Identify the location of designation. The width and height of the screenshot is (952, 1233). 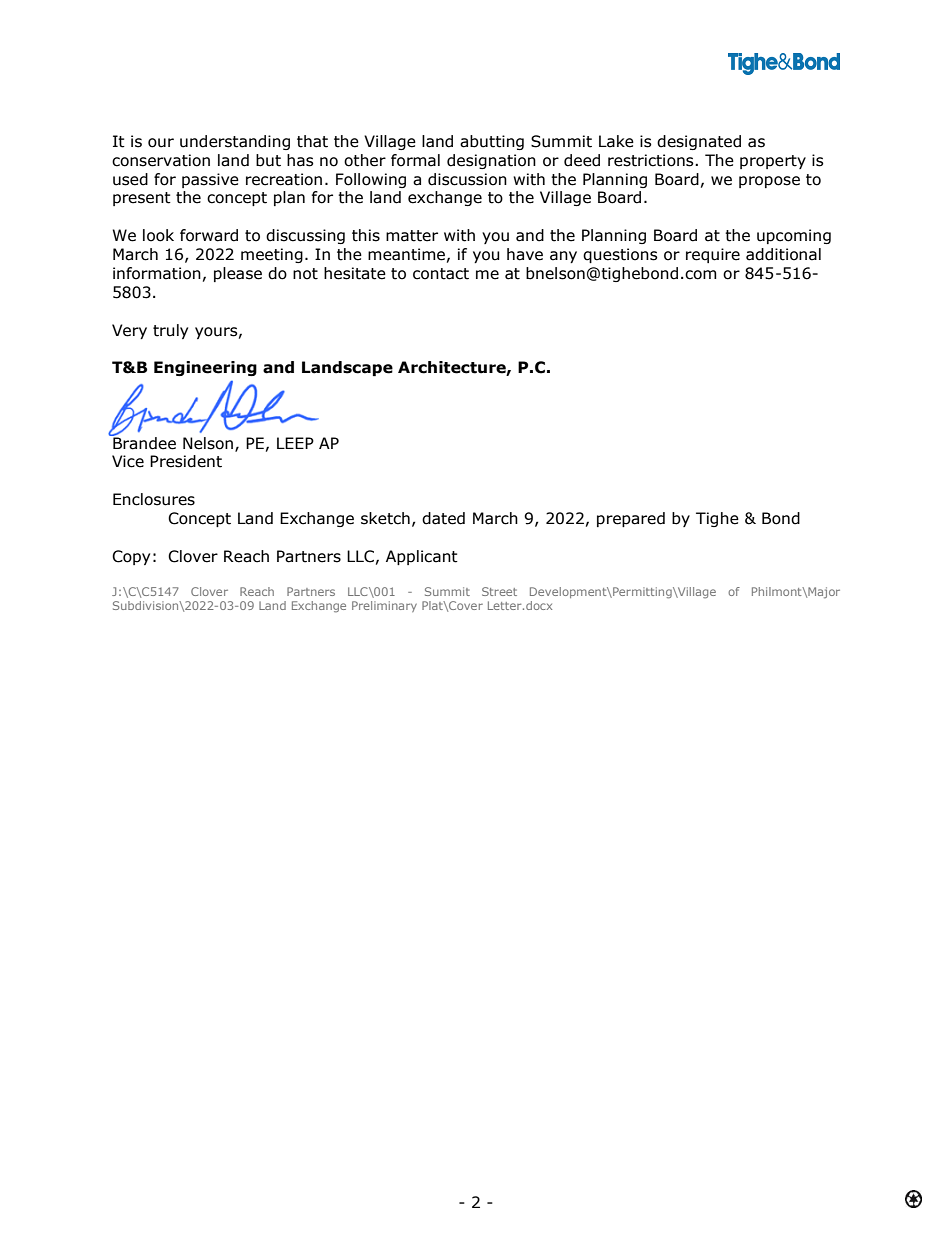
(491, 161).
